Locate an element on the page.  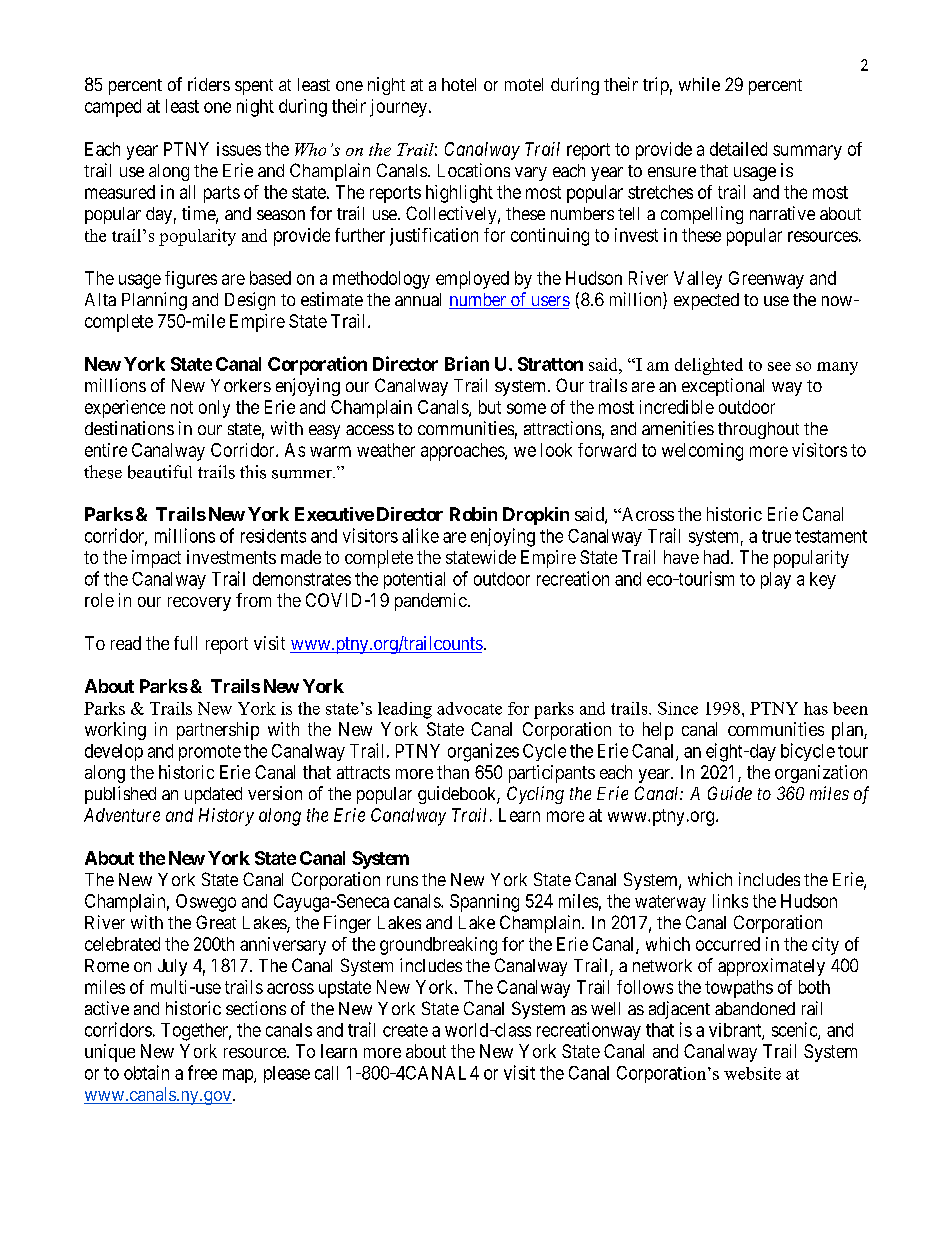
website is located at coordinates (752, 1073).
